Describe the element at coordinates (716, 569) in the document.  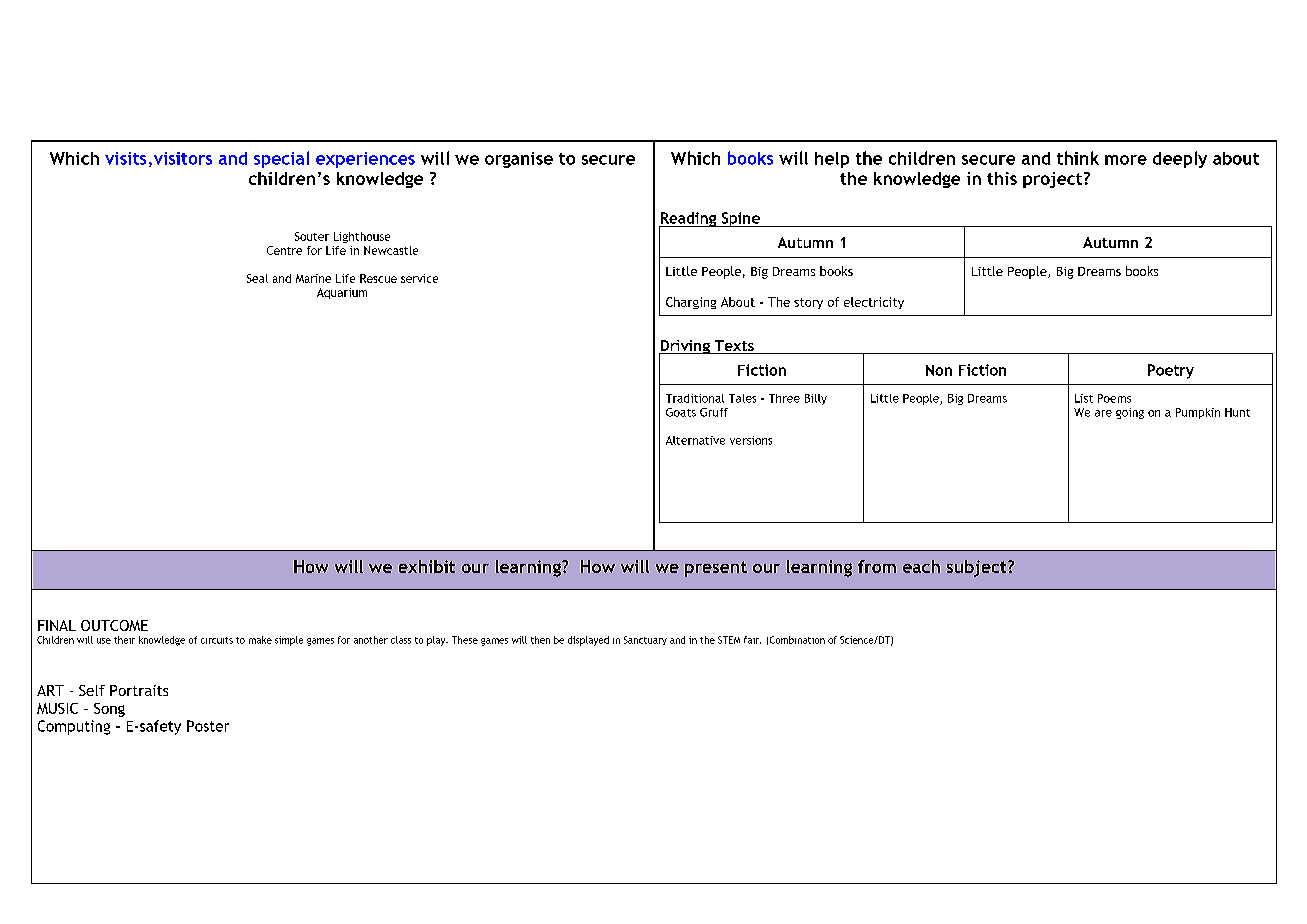
I see `present` at that location.
